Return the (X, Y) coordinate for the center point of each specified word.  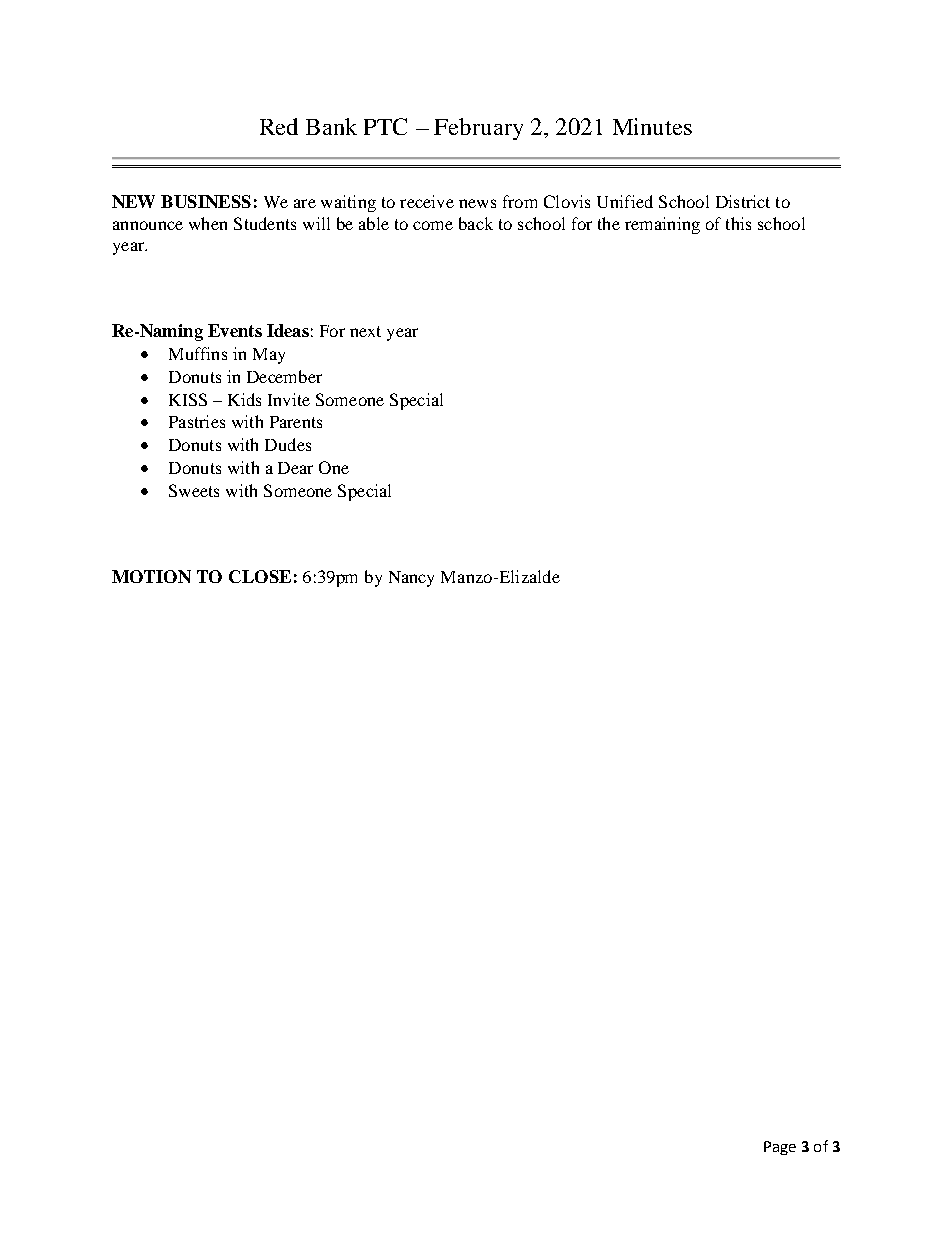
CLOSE (260, 576)
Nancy (411, 579)
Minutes (652, 126)
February (478, 129)
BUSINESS (206, 201)
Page (780, 1148)
